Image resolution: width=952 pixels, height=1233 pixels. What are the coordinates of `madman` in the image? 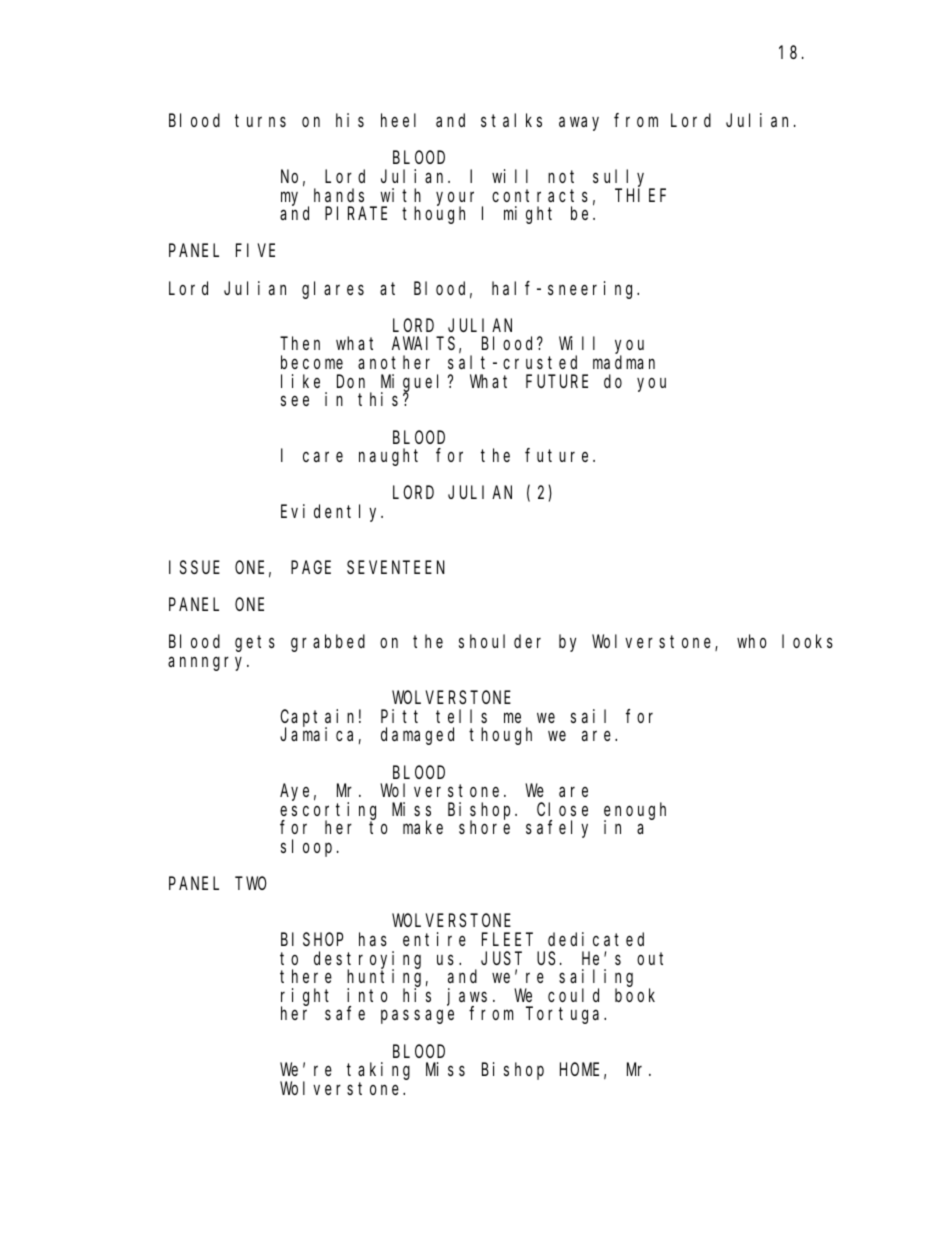 It's located at (624, 362).
